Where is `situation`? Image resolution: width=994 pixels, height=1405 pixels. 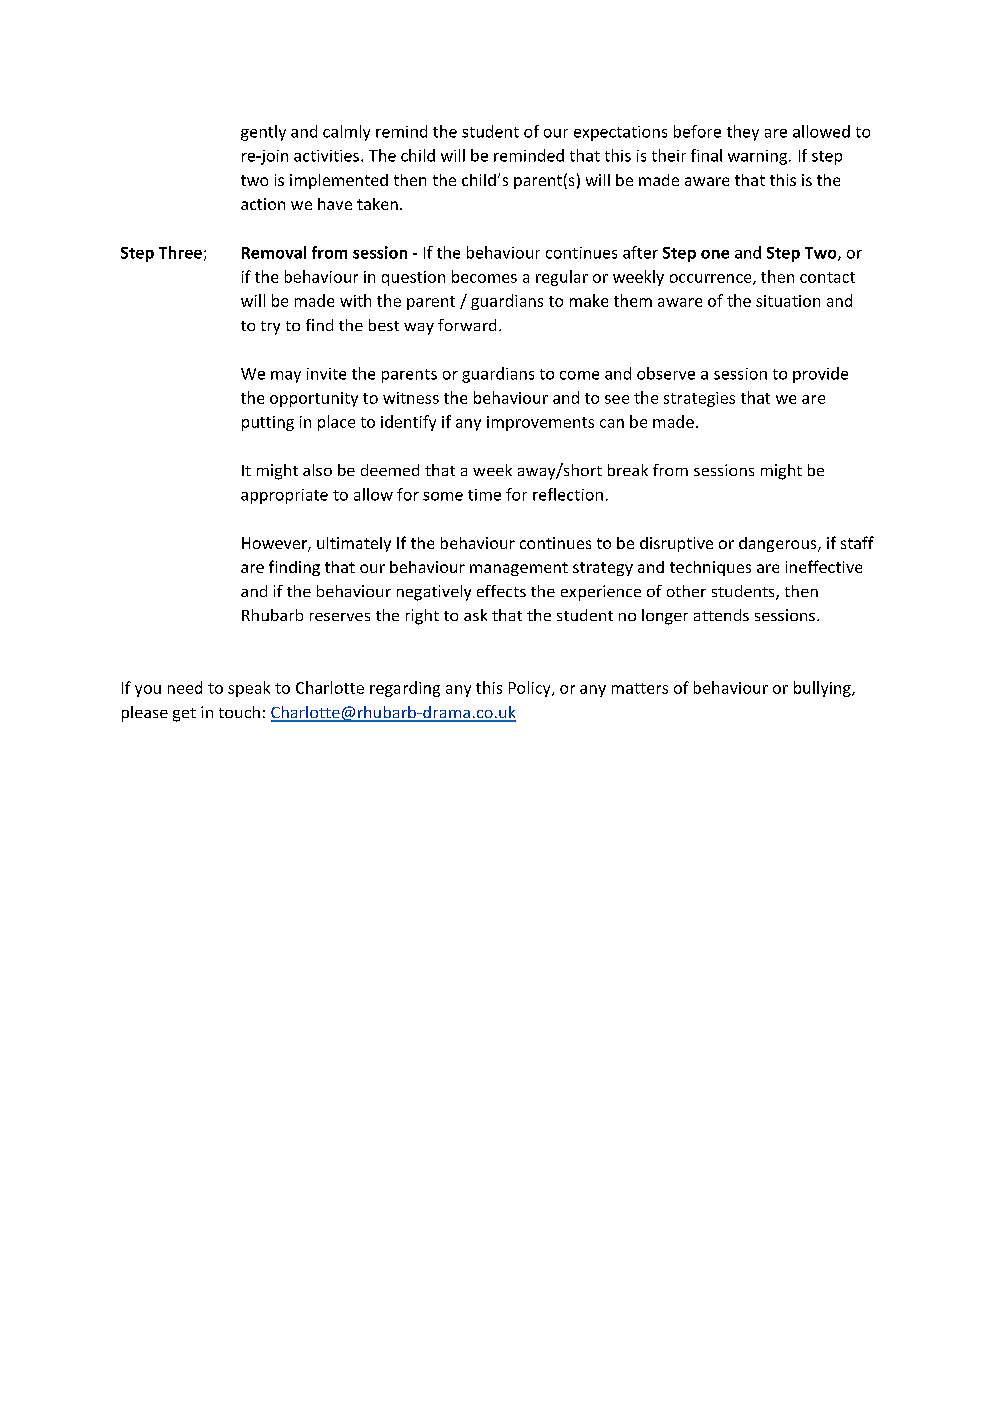 situation is located at coordinates (788, 301).
